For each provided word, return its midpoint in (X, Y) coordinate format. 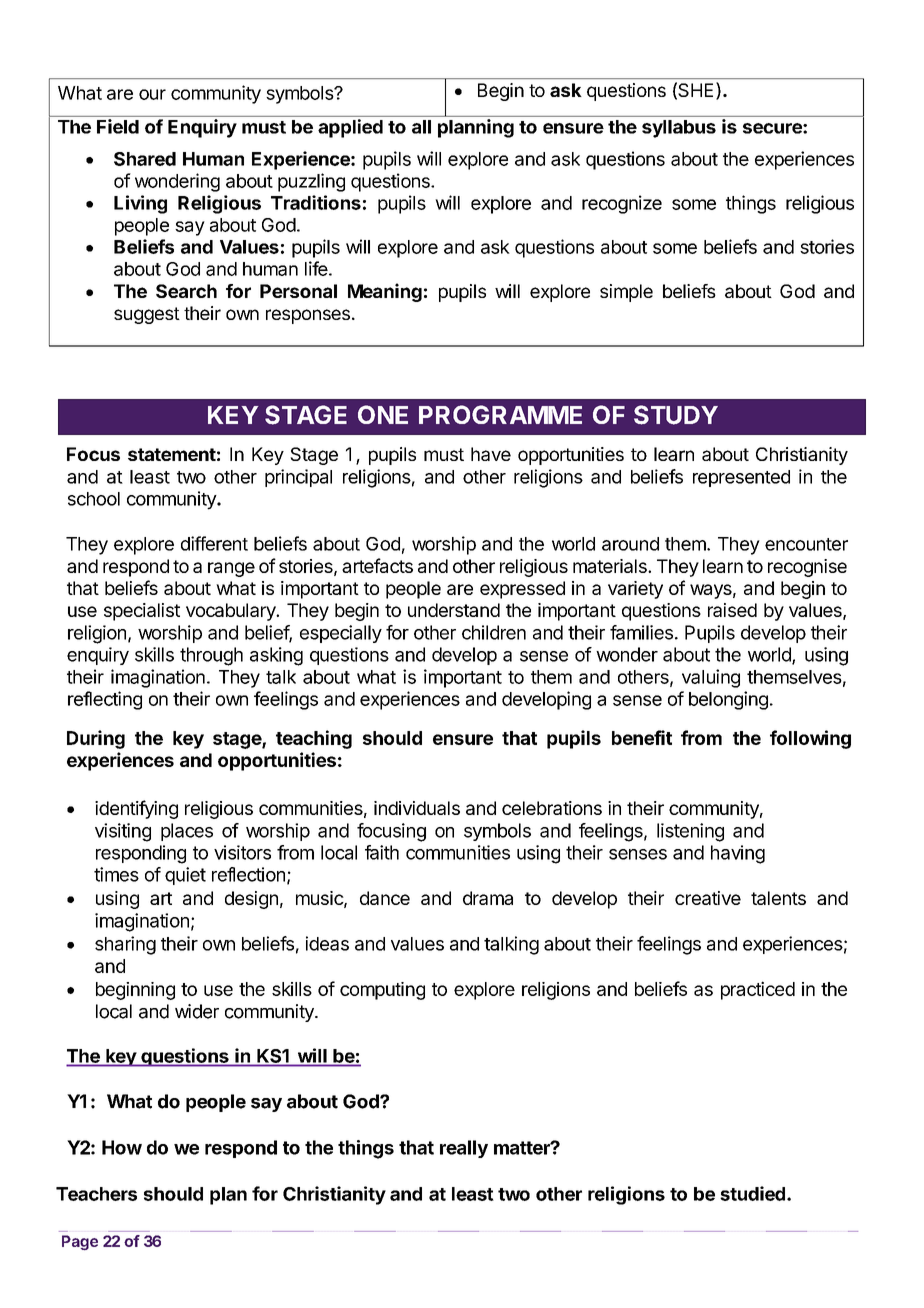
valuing (711, 678)
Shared (145, 159)
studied (752, 1193)
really (464, 1149)
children (494, 632)
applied (350, 128)
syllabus (679, 129)
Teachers (96, 1194)
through (211, 656)
